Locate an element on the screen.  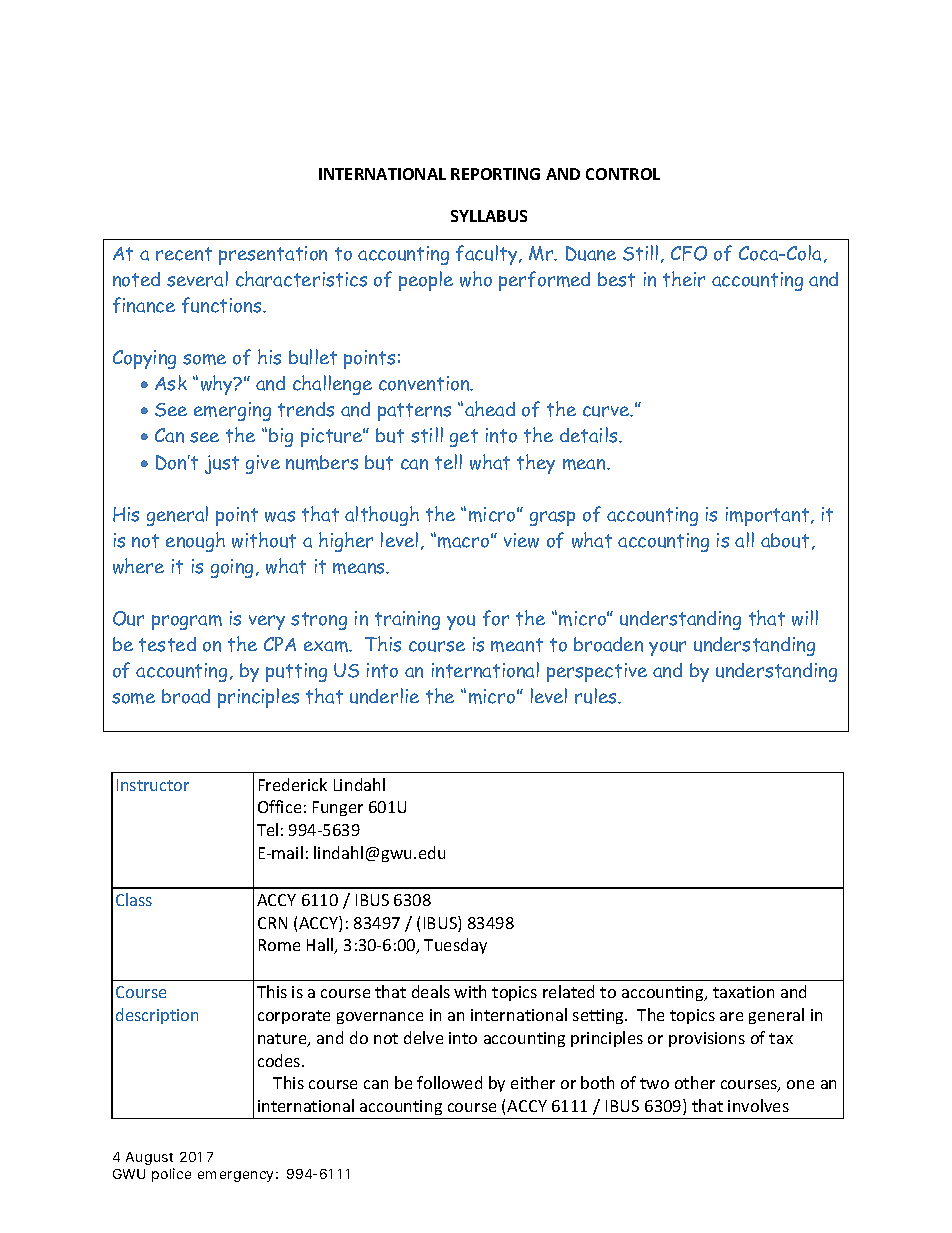
taxation is located at coordinates (743, 992).
